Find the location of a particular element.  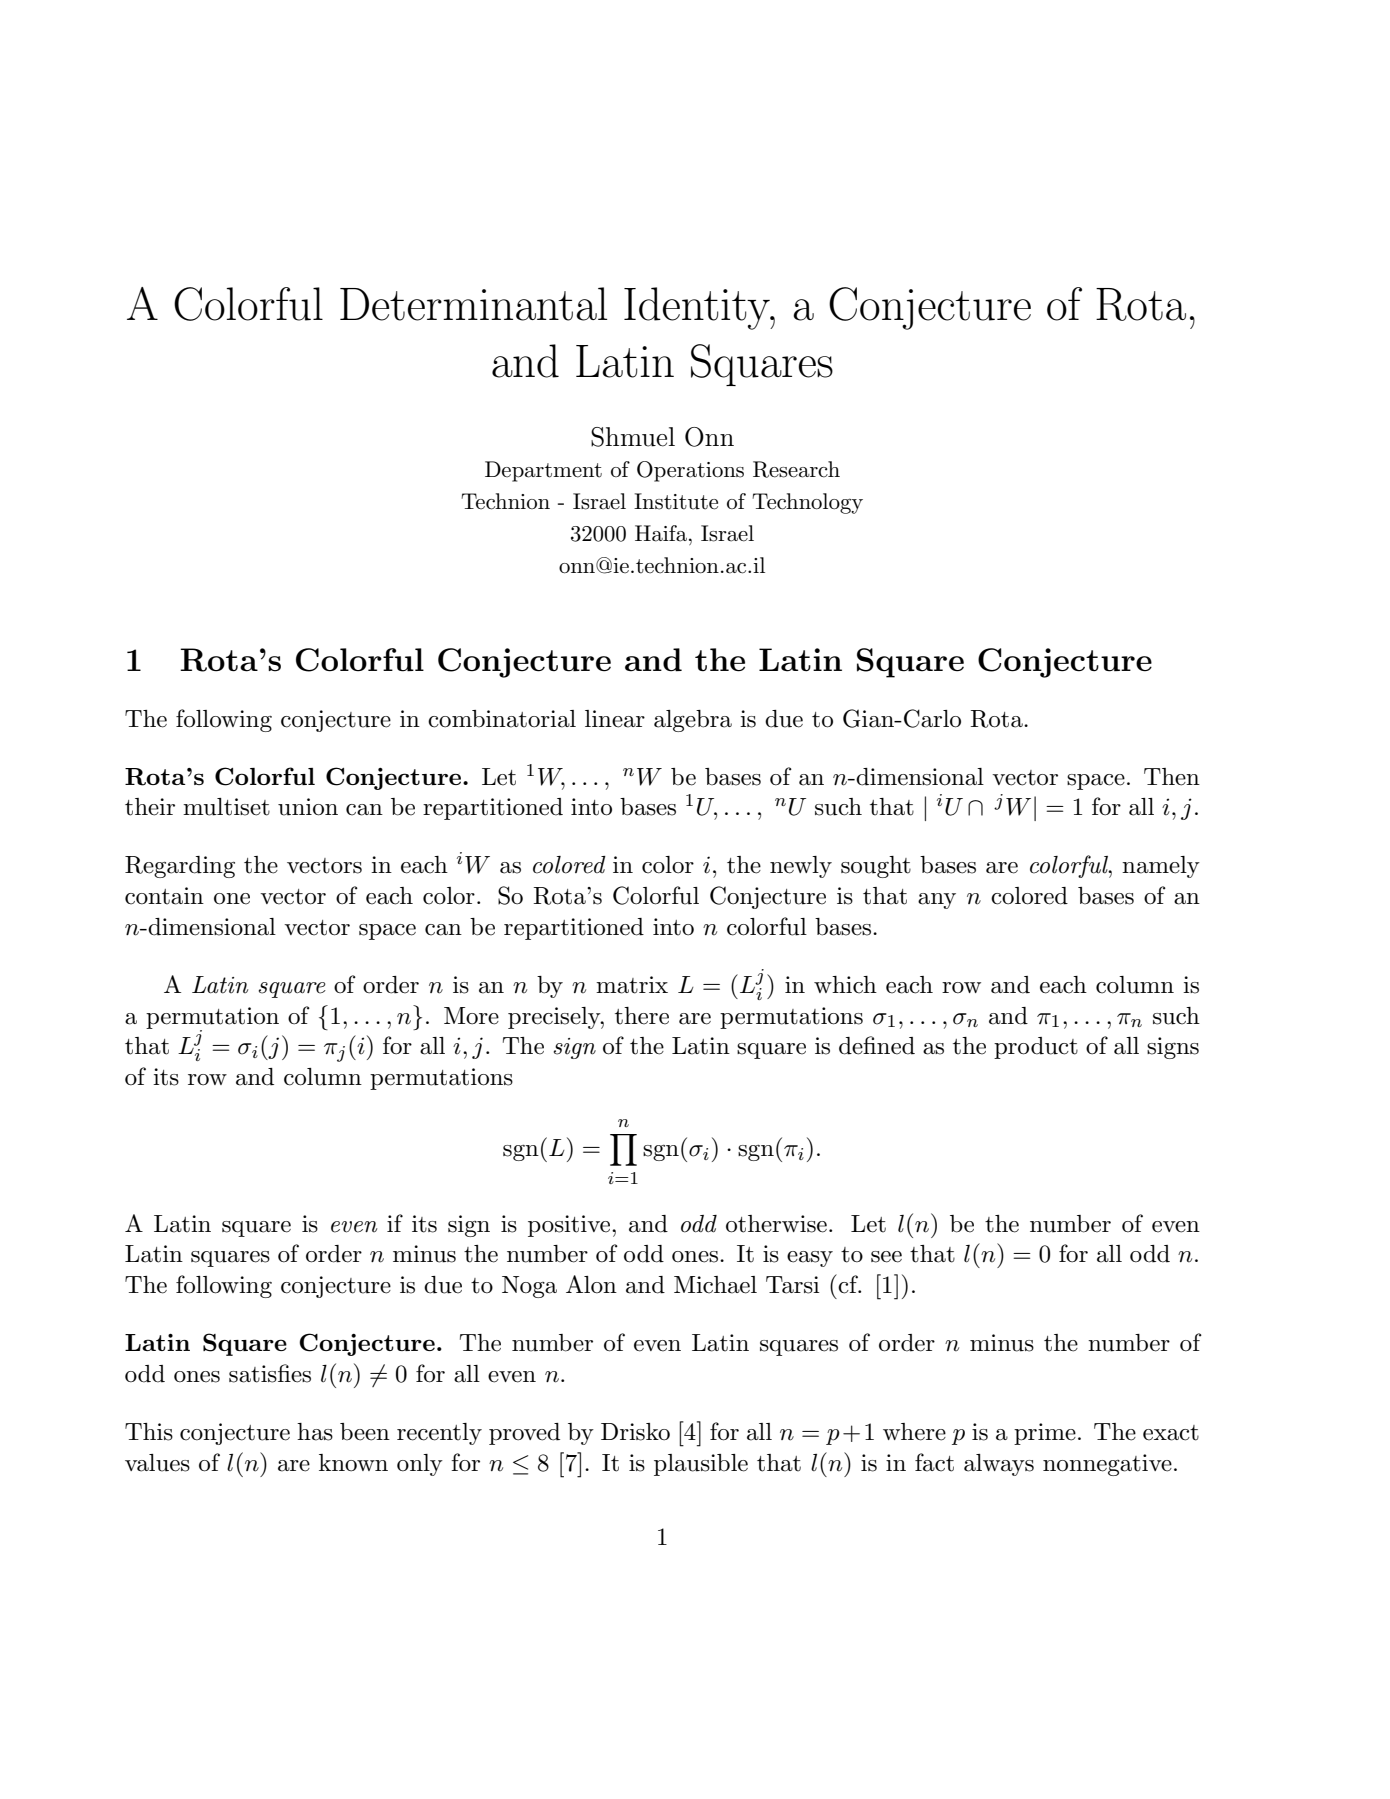

linear is located at coordinates (615, 719).
